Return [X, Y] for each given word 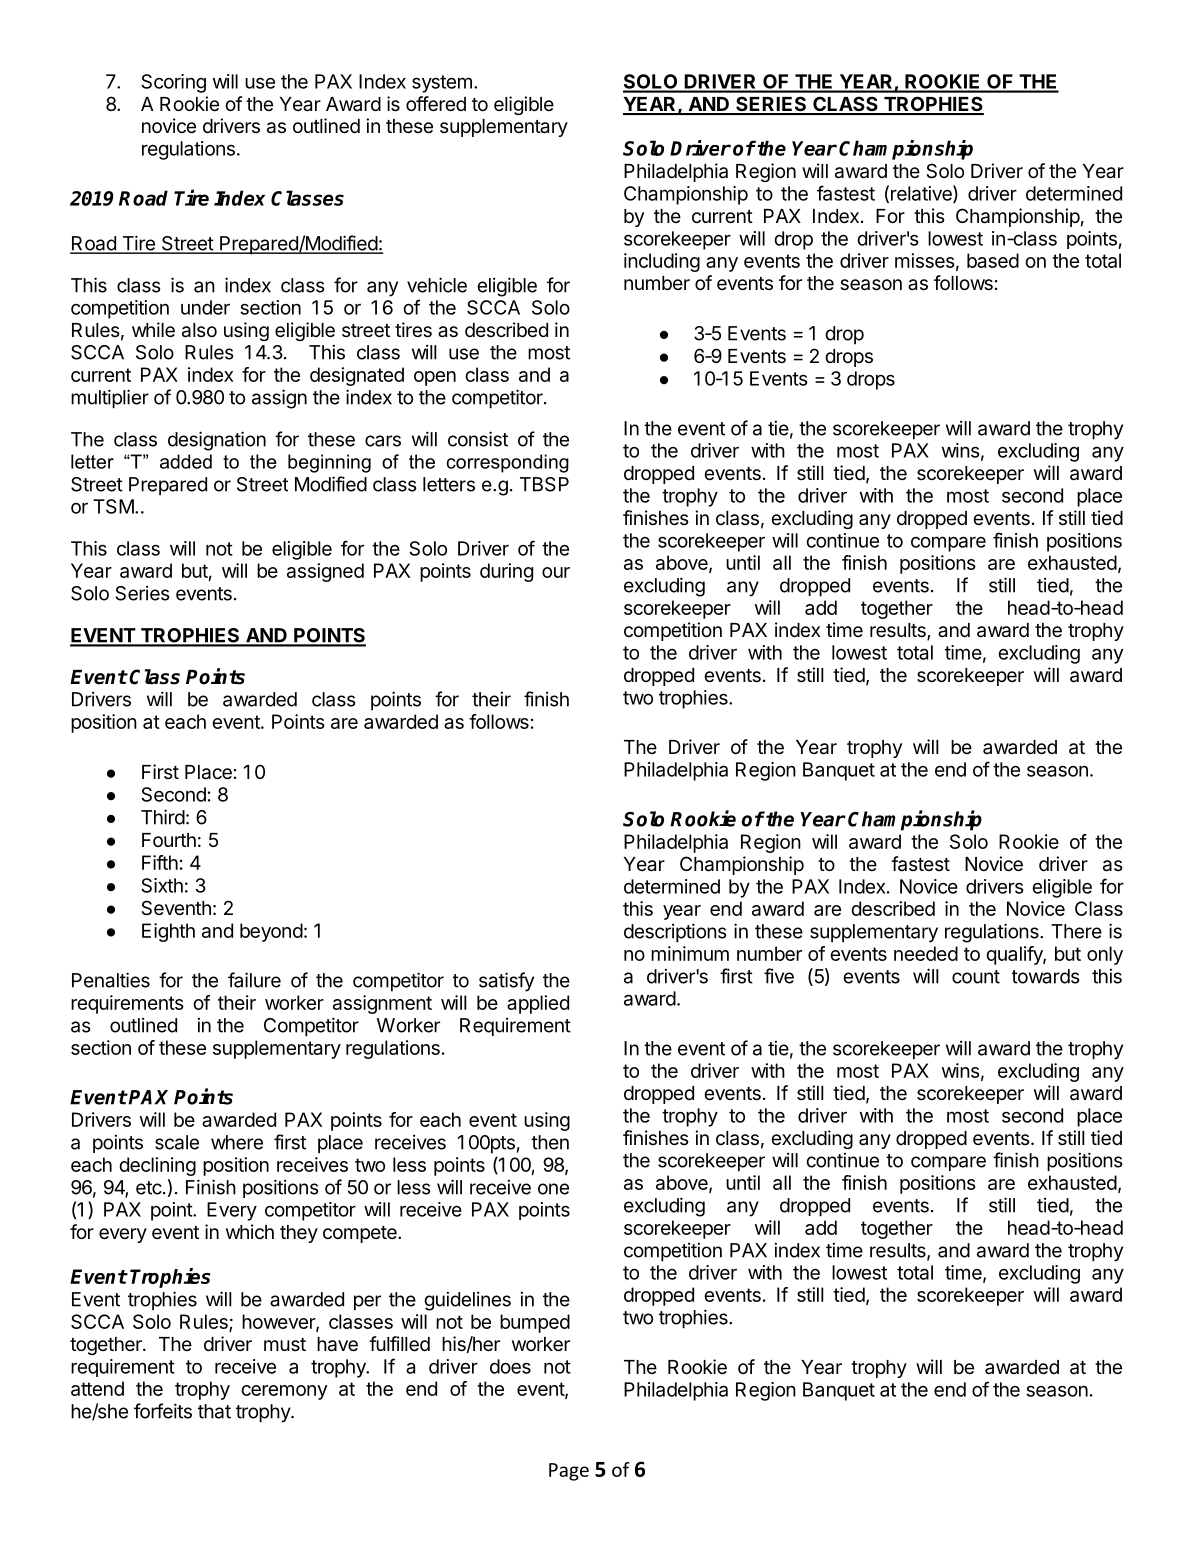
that [214, 1411]
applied [538, 1004]
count [976, 977]
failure [254, 980]
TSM [113, 506]
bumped [535, 1323]
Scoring [173, 83]
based [993, 260]
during [506, 572]
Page [569, 1472]
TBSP [544, 484]
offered [436, 104]
